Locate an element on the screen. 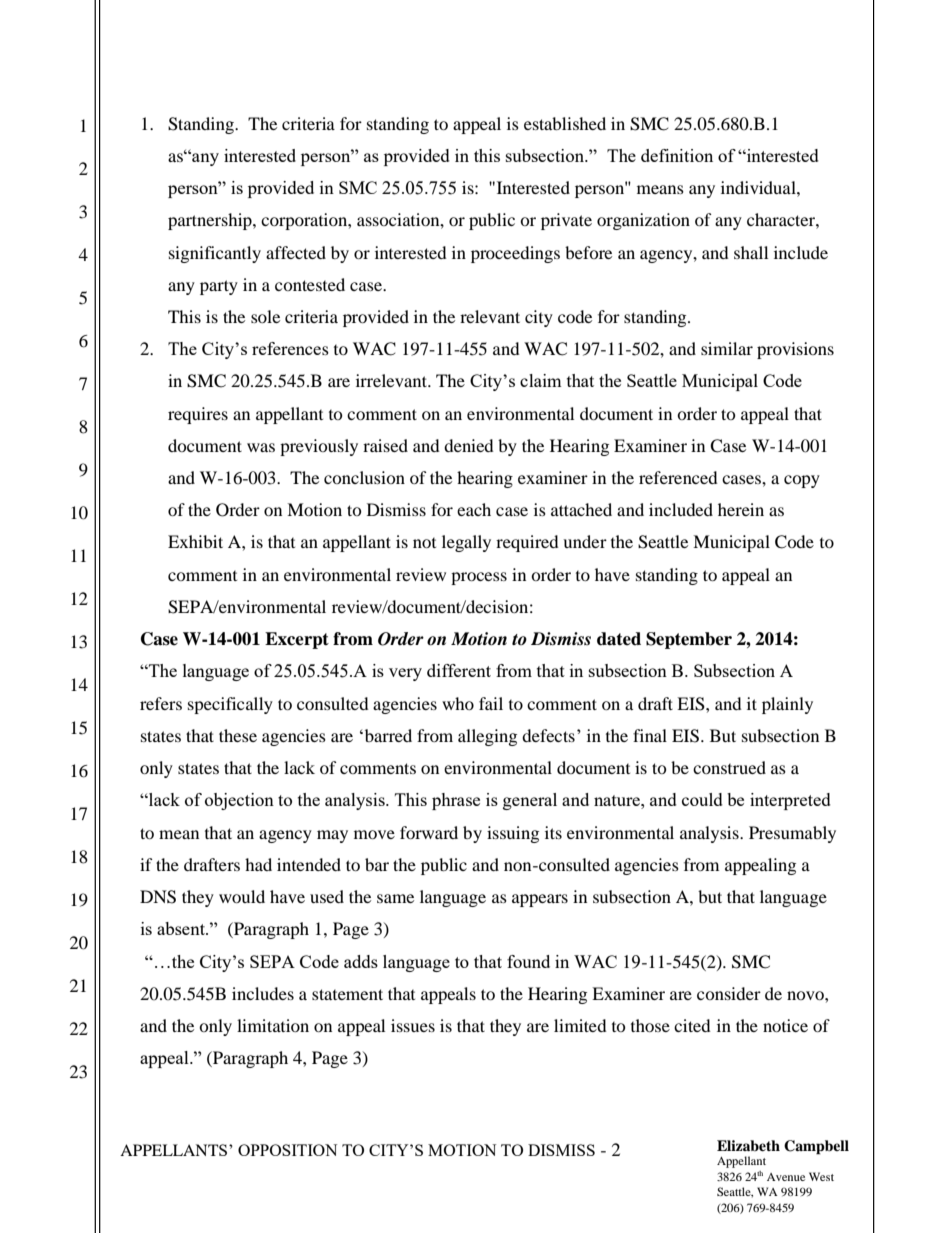  partnership is located at coordinates (211, 221).
